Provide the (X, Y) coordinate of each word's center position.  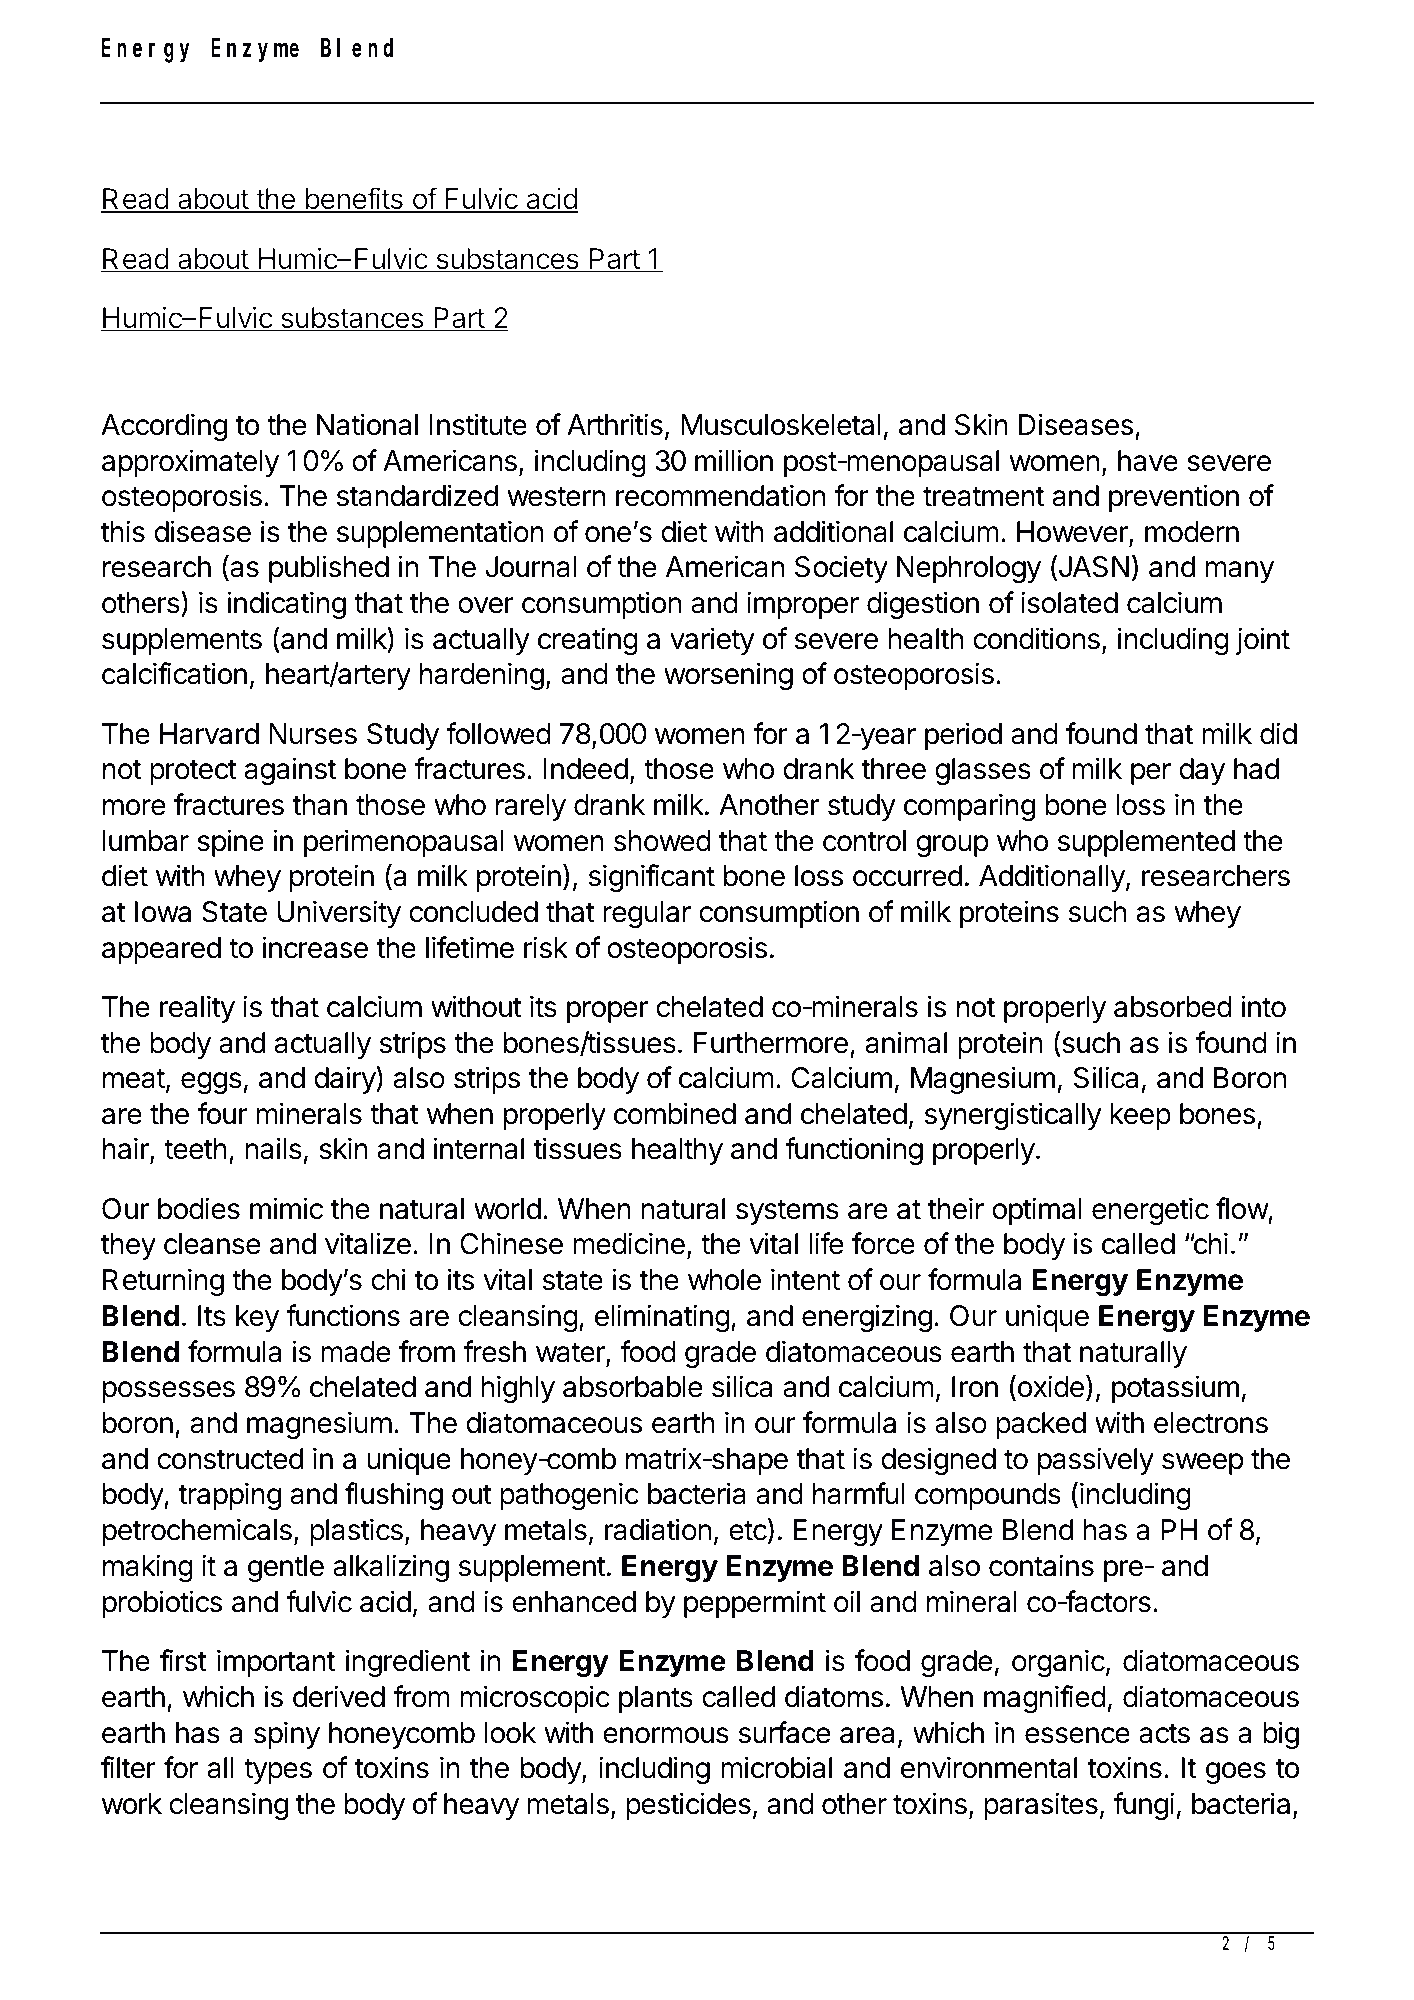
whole (724, 1280)
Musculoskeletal (781, 425)
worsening (728, 676)
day (1202, 771)
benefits (354, 200)
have (1148, 461)
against (290, 771)
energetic (1150, 1211)
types (278, 1771)
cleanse (212, 1244)
